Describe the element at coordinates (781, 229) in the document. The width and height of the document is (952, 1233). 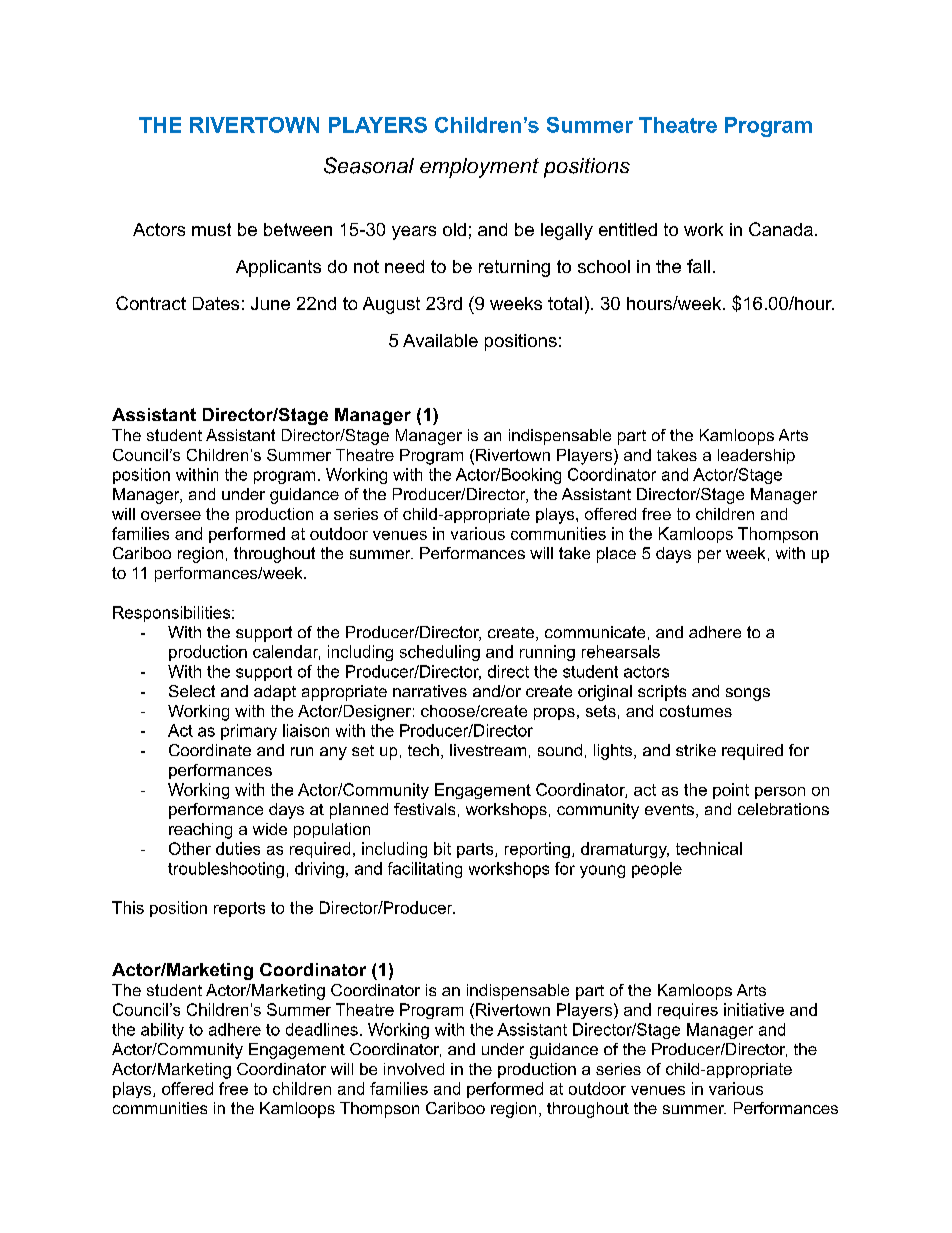
I see `Canada` at that location.
